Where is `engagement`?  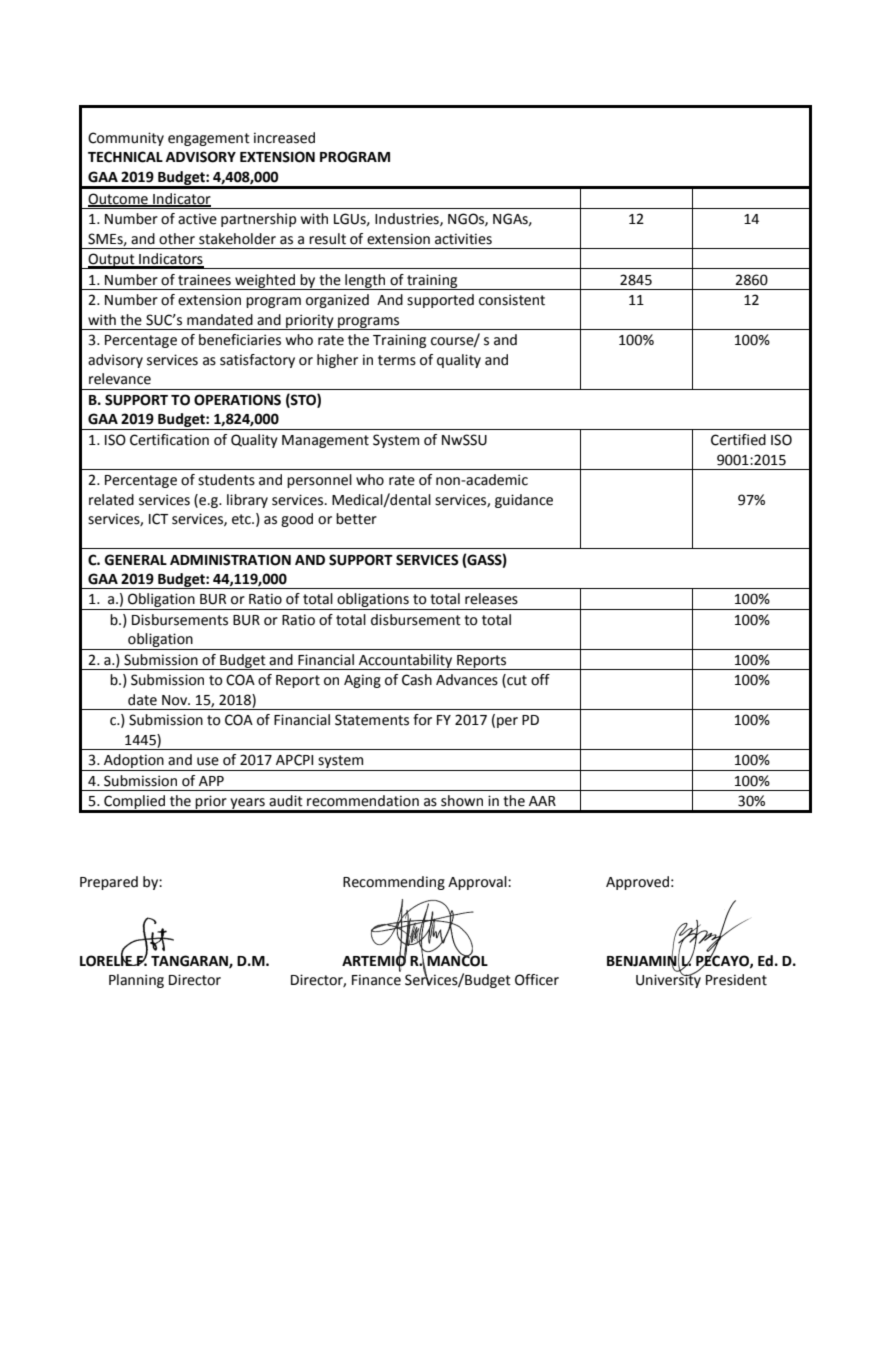 engagement is located at coordinates (209, 139).
